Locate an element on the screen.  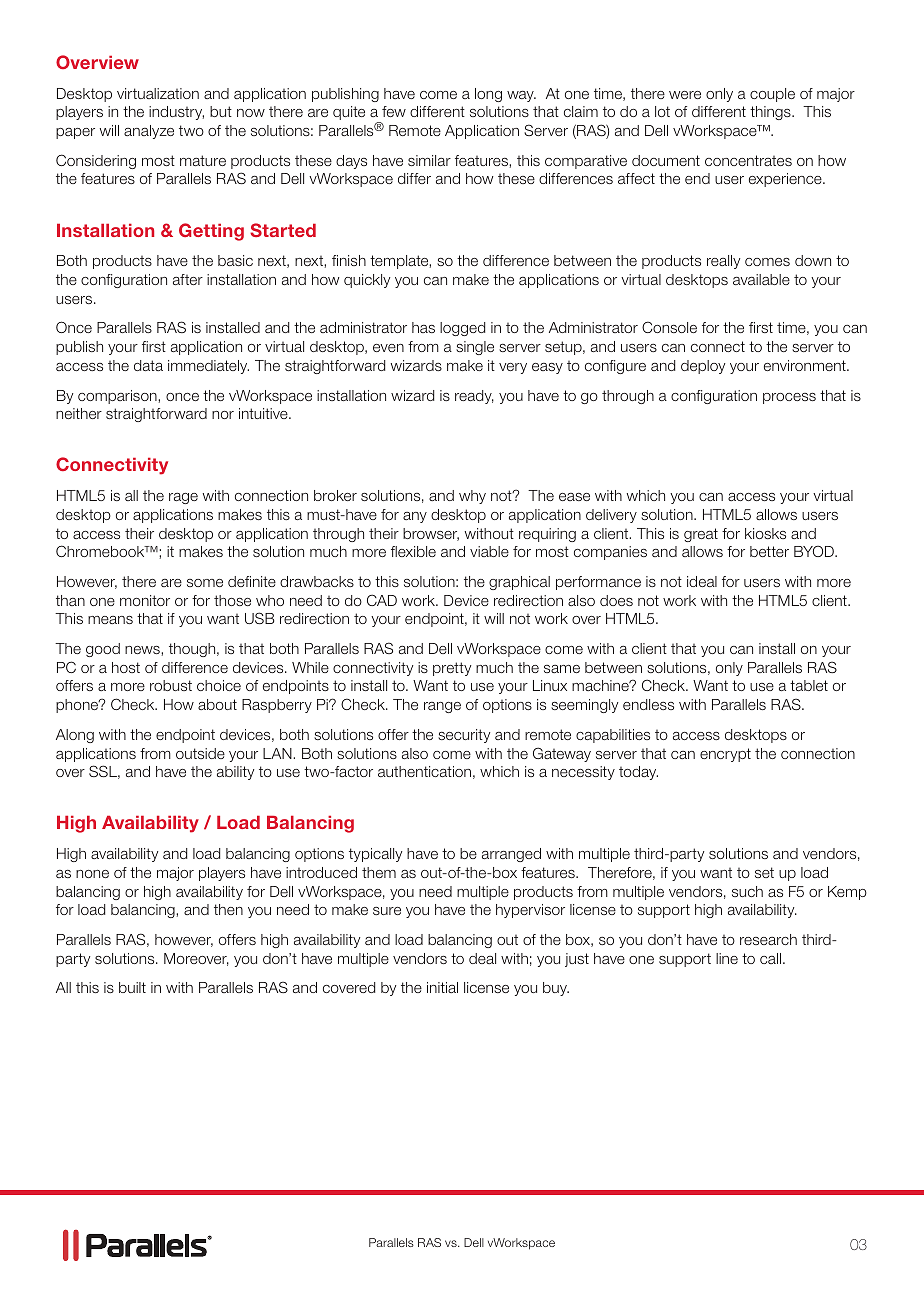
browser is located at coordinates (431, 534).
